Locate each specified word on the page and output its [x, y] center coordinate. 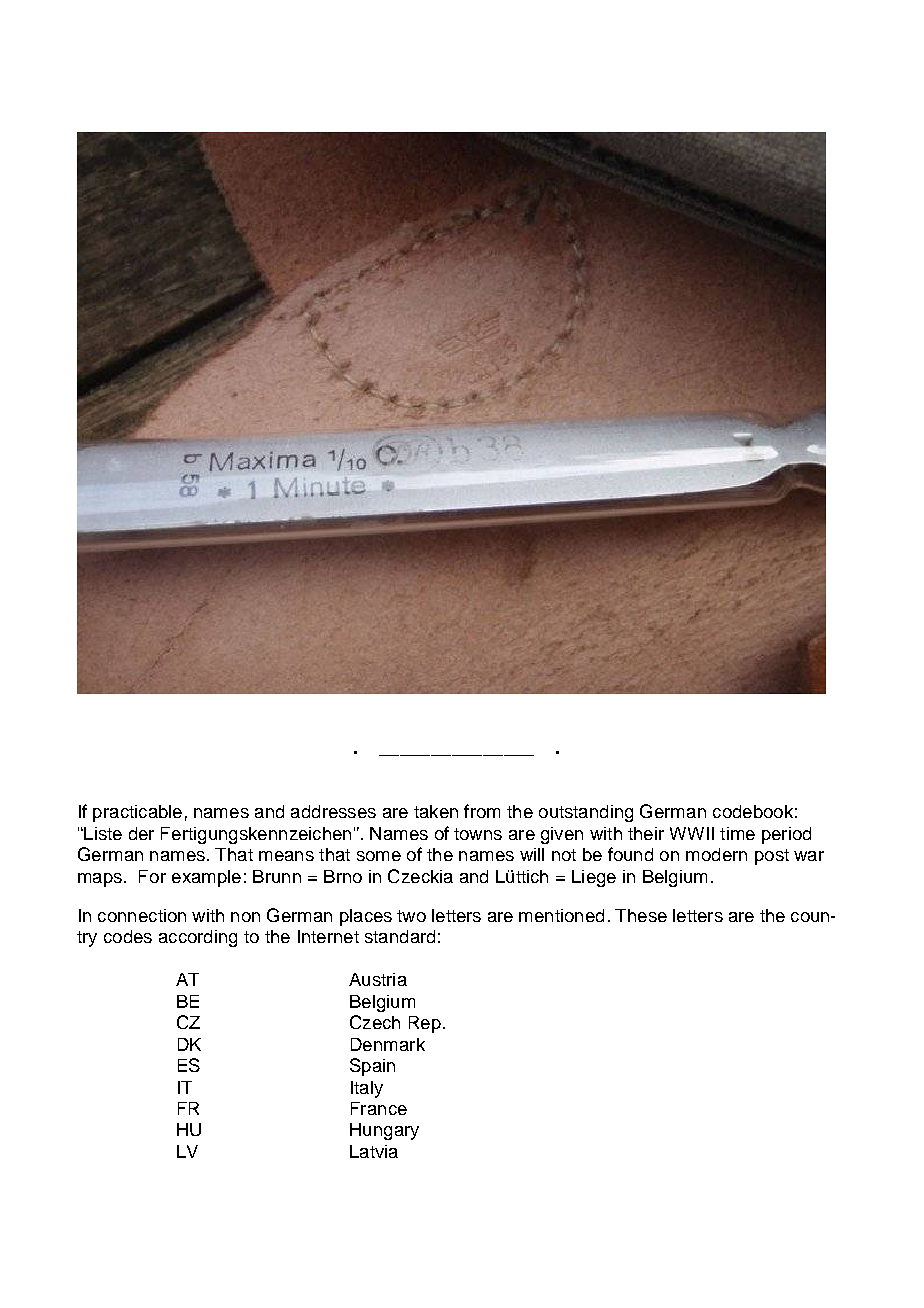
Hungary [384, 1131]
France [379, 1108]
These [641, 915]
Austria [378, 979]
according [198, 938]
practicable [137, 813]
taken [436, 811]
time [737, 833]
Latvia [374, 1151]
